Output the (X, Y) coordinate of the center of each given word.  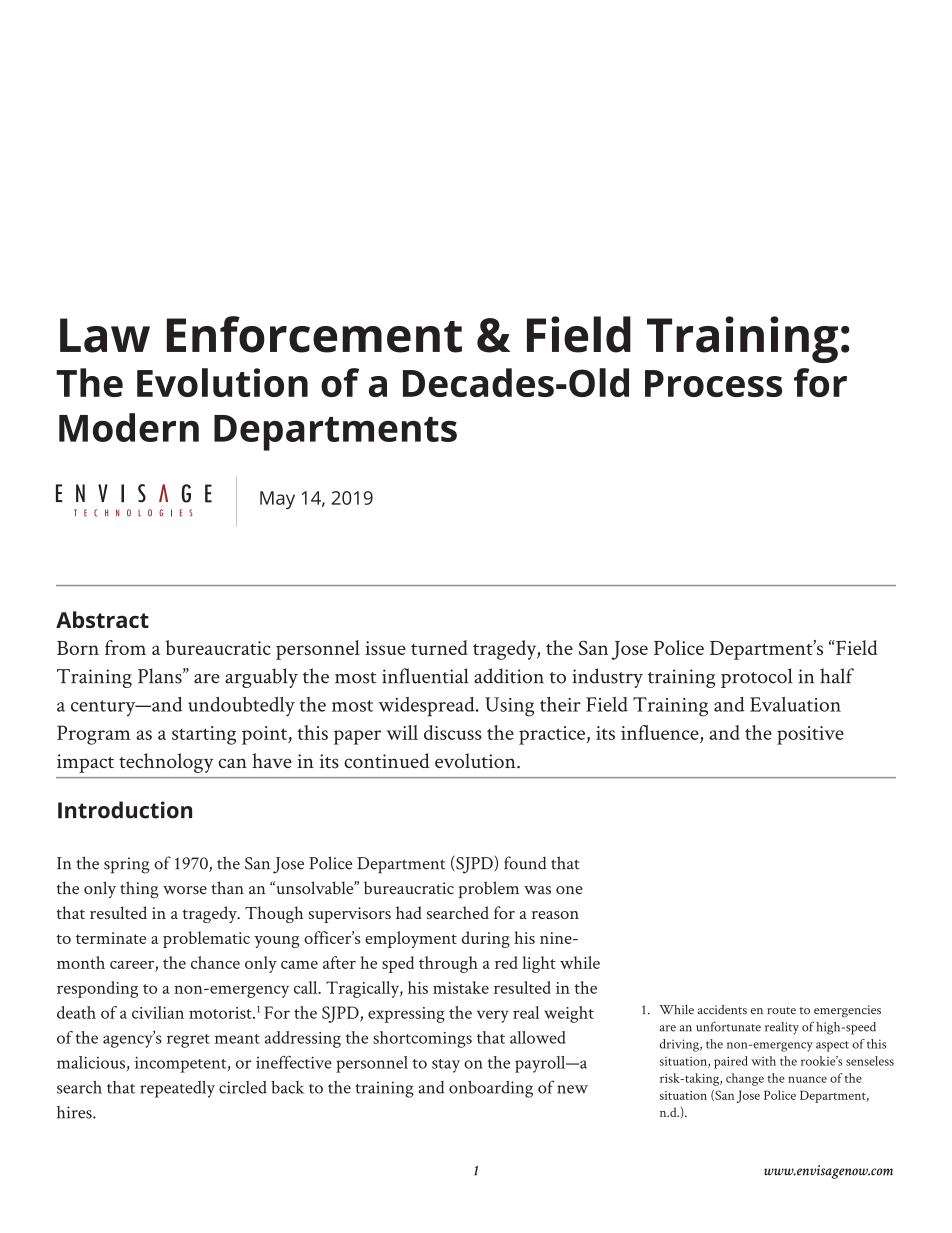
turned (439, 647)
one (569, 890)
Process (713, 383)
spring (127, 865)
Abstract (102, 619)
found (525, 863)
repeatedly (177, 1089)
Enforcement (314, 334)
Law (105, 335)
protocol (756, 678)
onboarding (491, 1089)
